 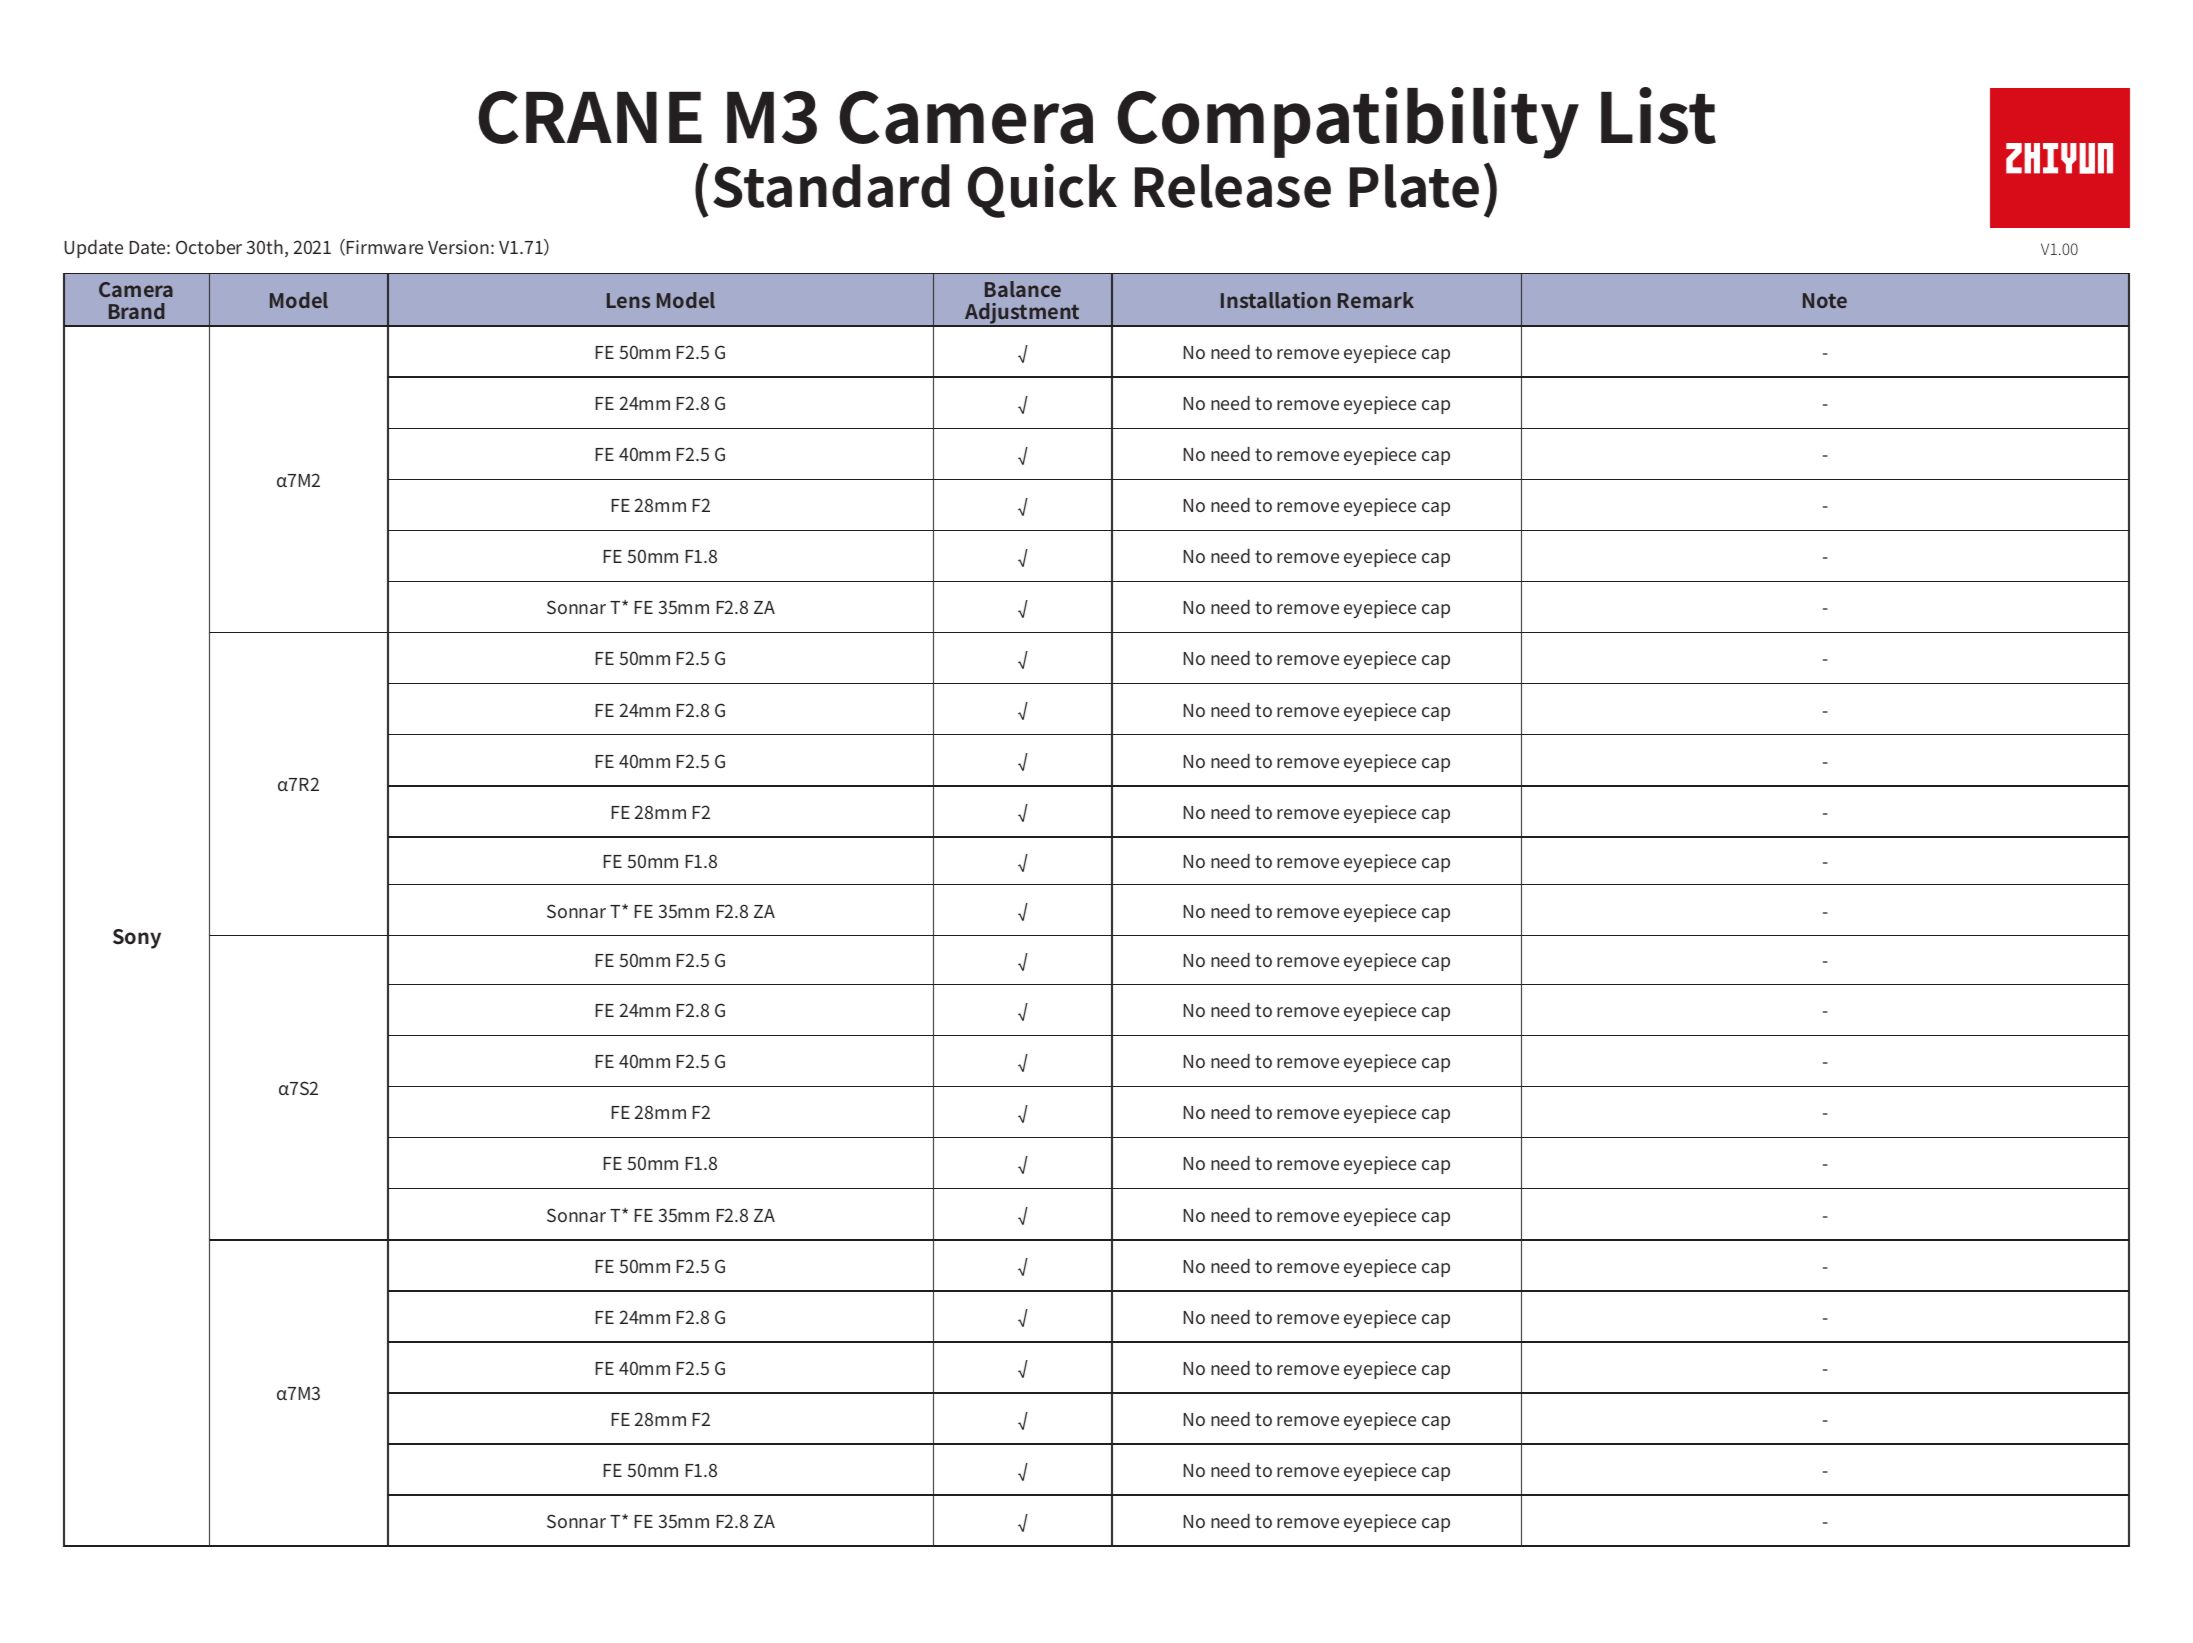 I want to click on Remark, so click(x=1376, y=300).
